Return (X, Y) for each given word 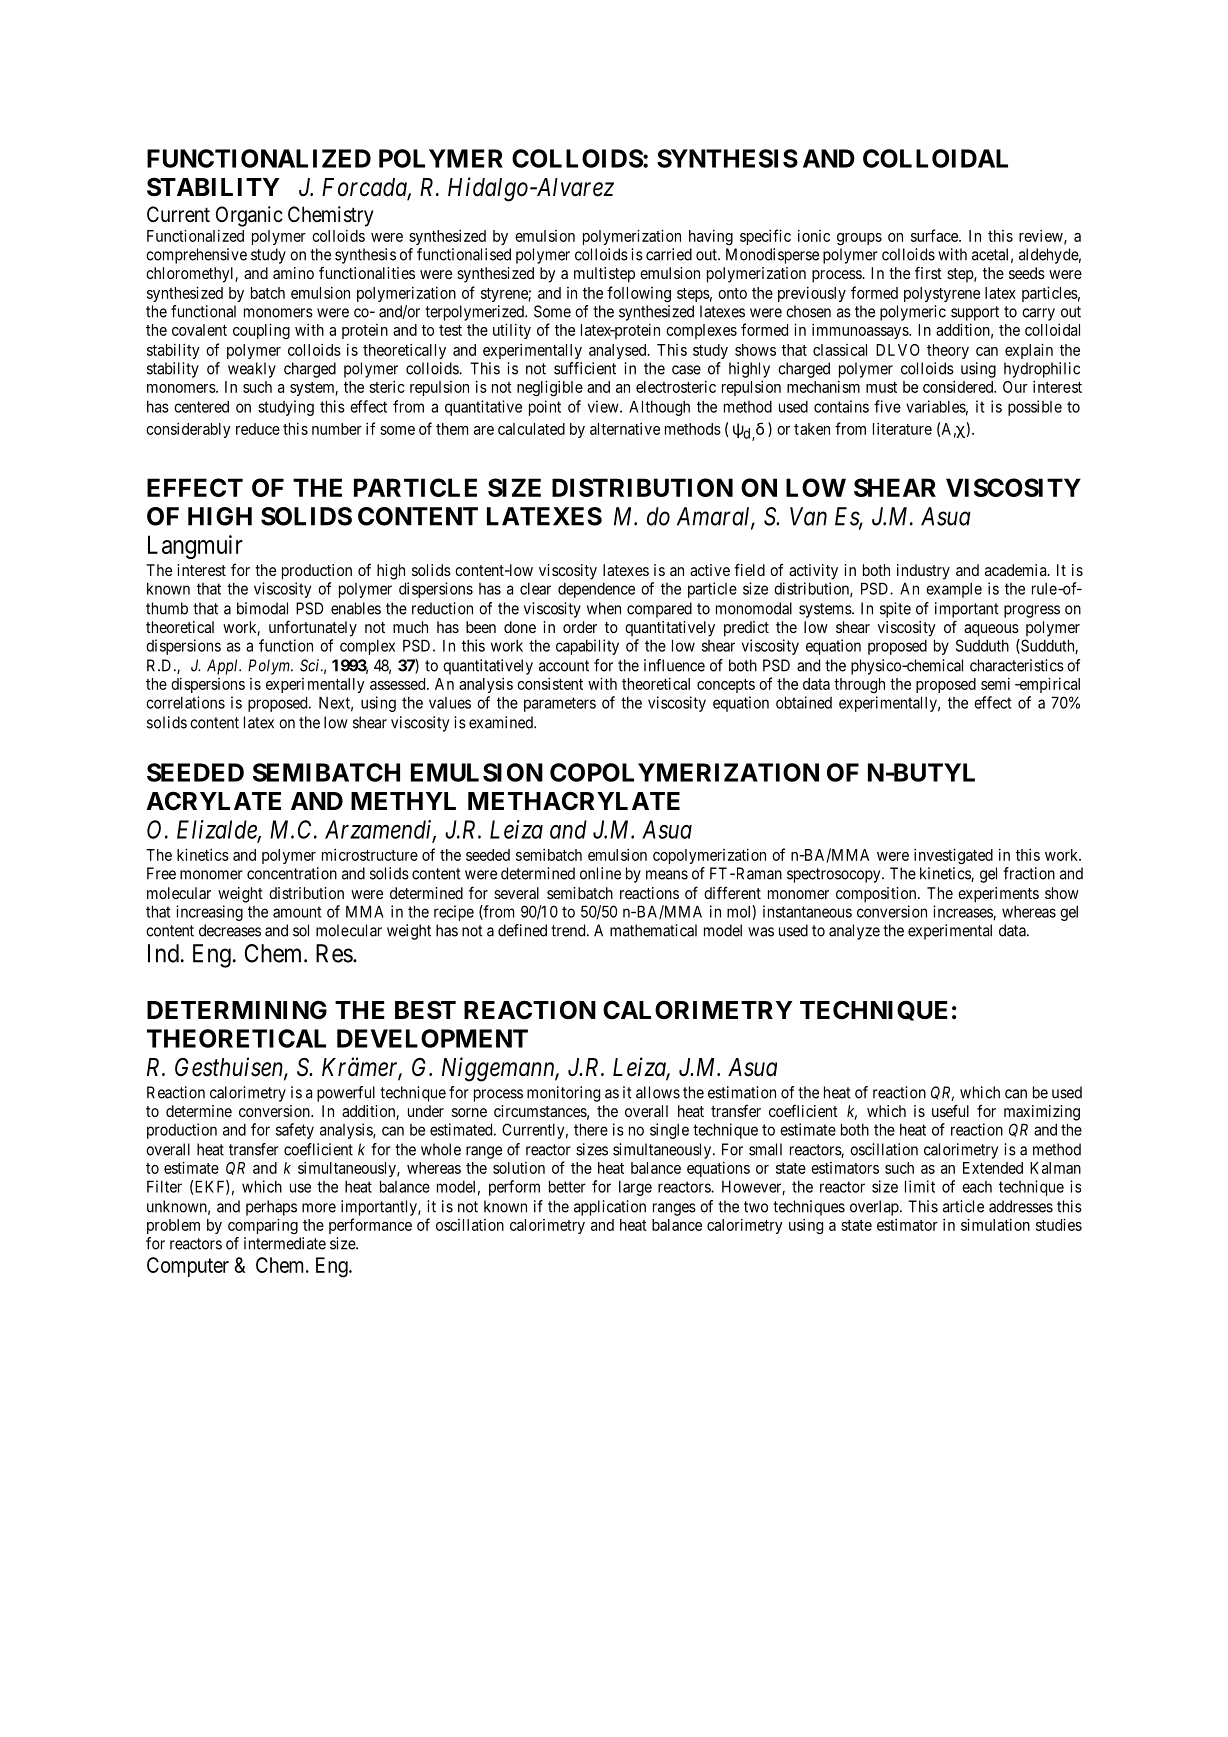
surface (935, 235)
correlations (185, 702)
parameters (560, 704)
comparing (263, 1226)
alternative (625, 428)
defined (522, 930)
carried (669, 254)
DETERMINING (237, 1010)
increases (963, 912)
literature (902, 428)
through (859, 685)
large (635, 1188)
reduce (258, 429)
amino (293, 273)
